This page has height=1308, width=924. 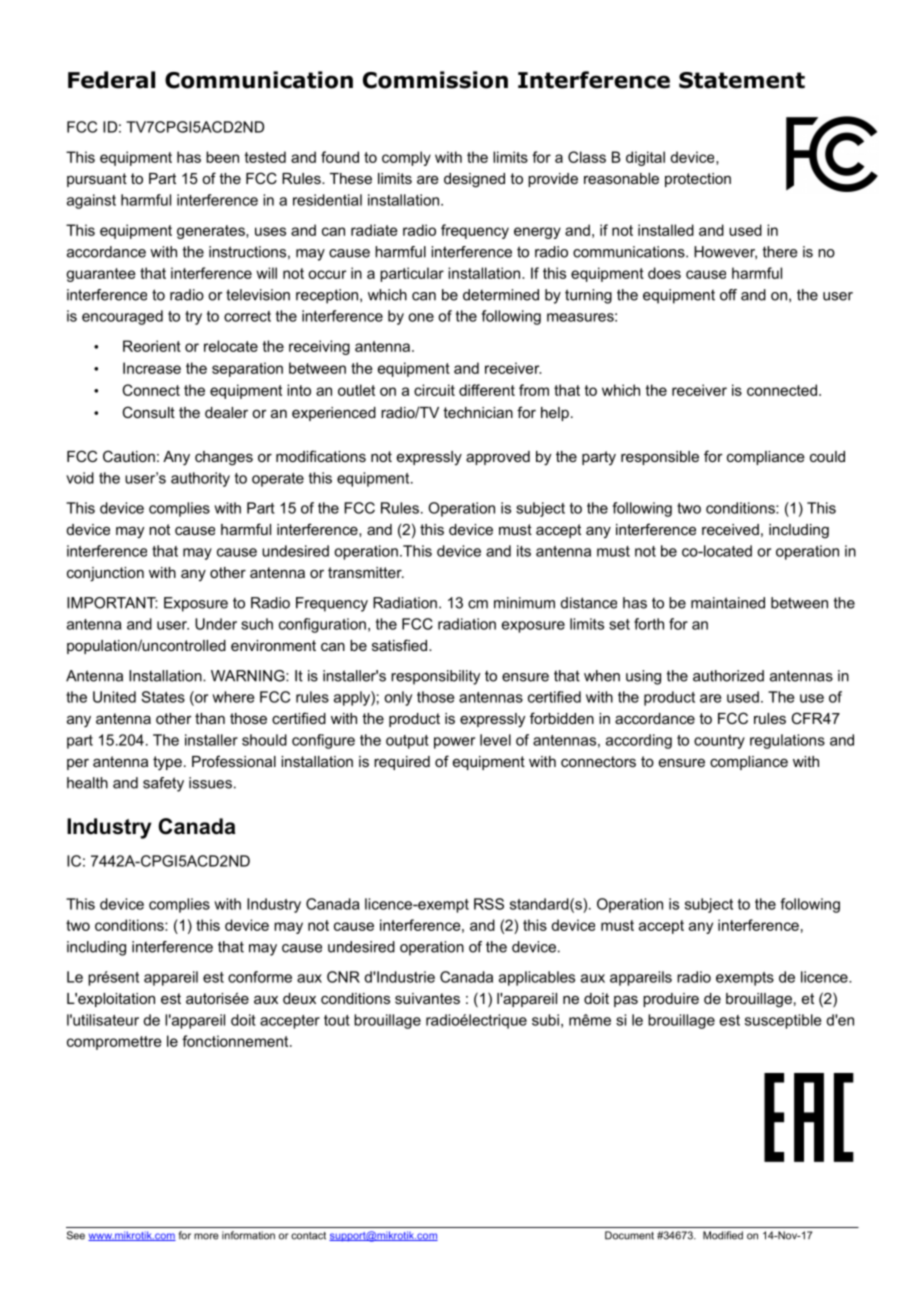 I want to click on States, so click(x=163, y=697).
